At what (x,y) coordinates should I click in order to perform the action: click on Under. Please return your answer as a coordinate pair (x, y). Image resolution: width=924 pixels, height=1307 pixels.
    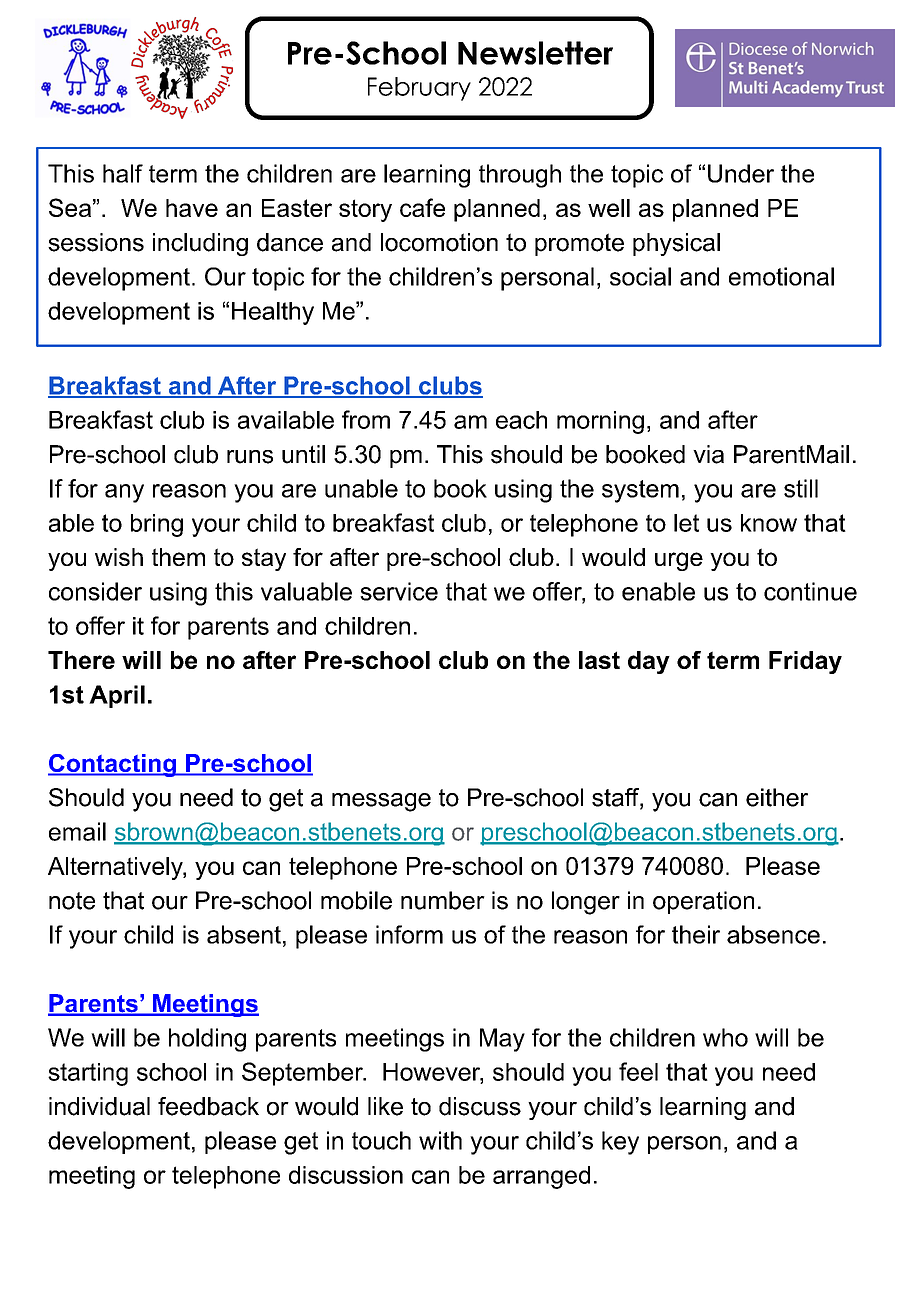
    Looking at the image, I should click on (741, 173).
